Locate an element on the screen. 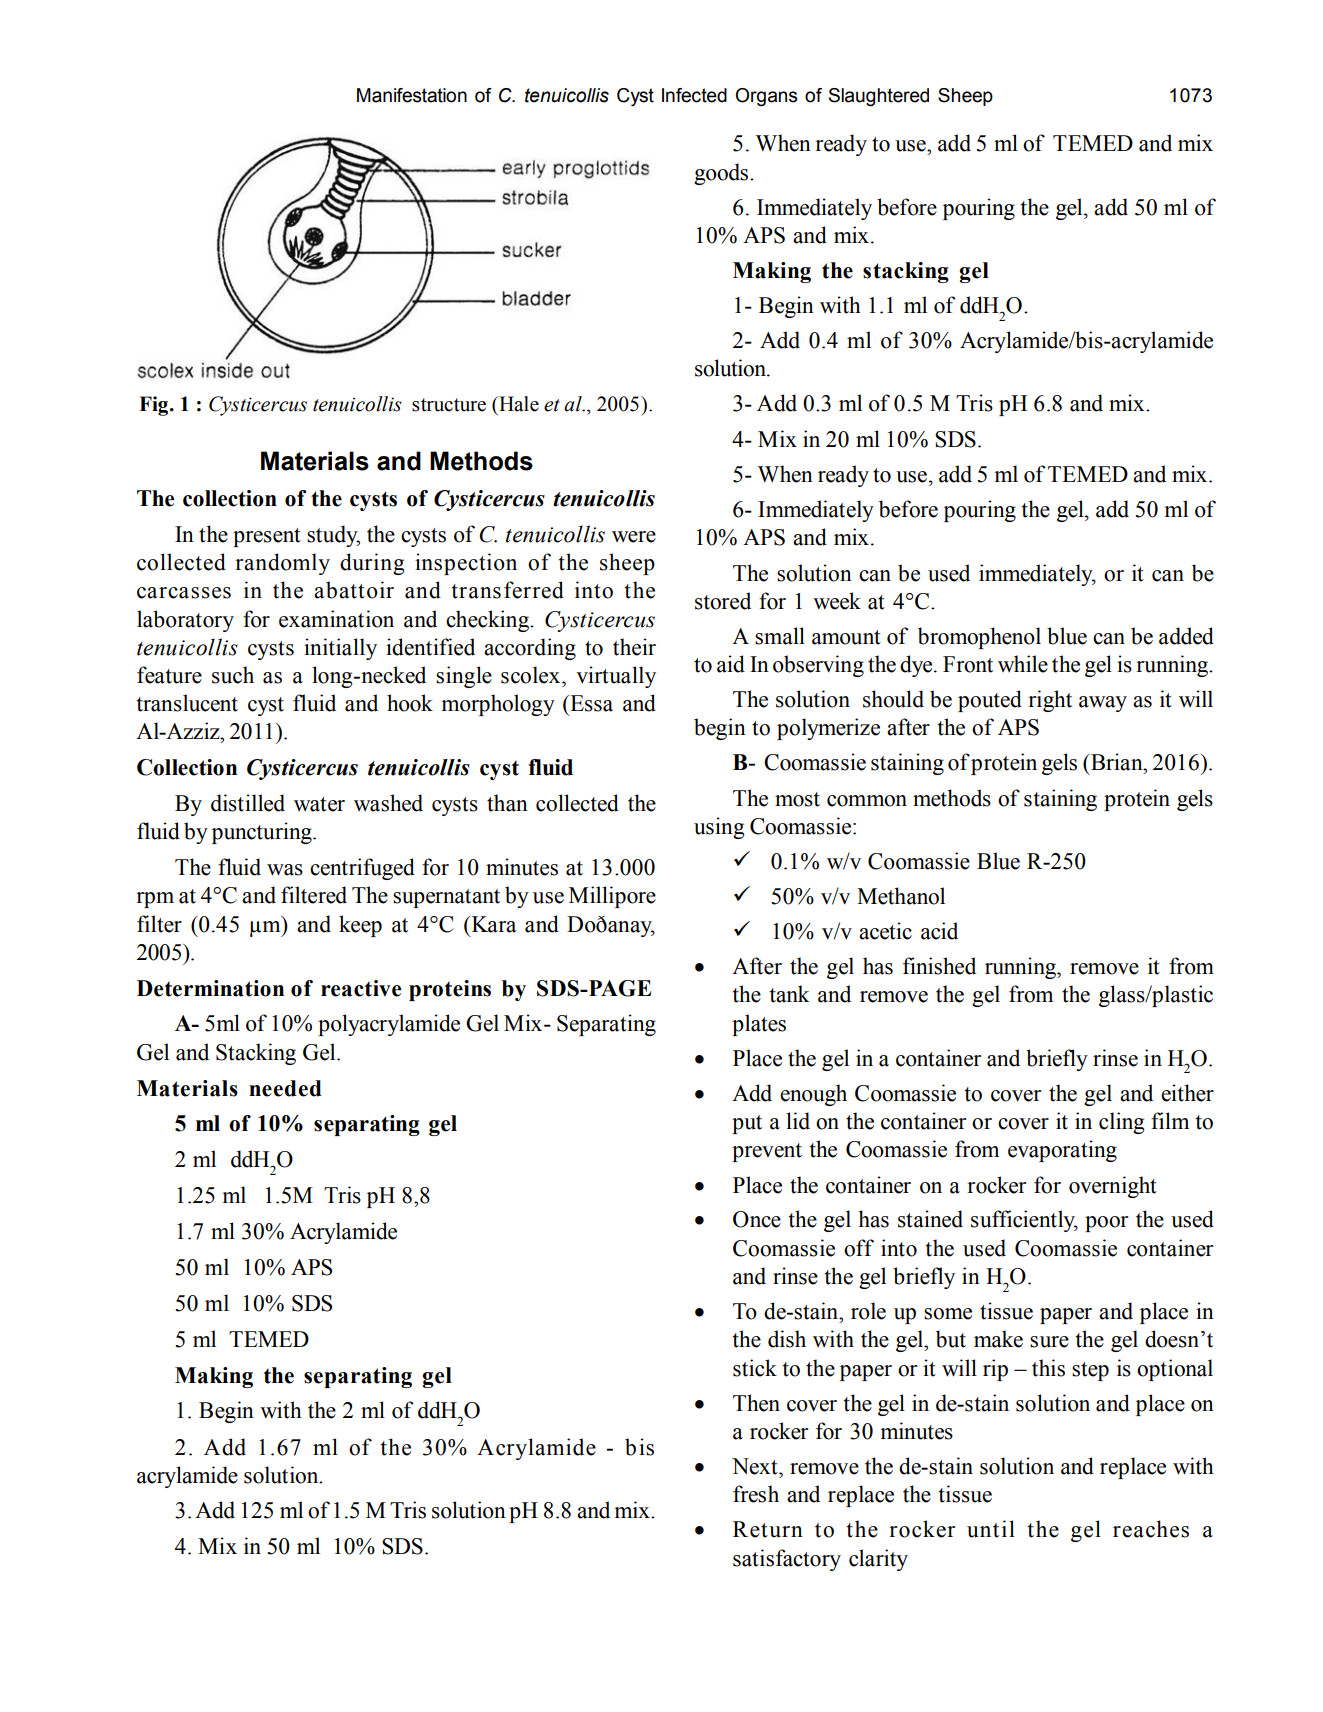 The width and height of the screenshot is (1323, 1712). stored is located at coordinates (723, 601).
